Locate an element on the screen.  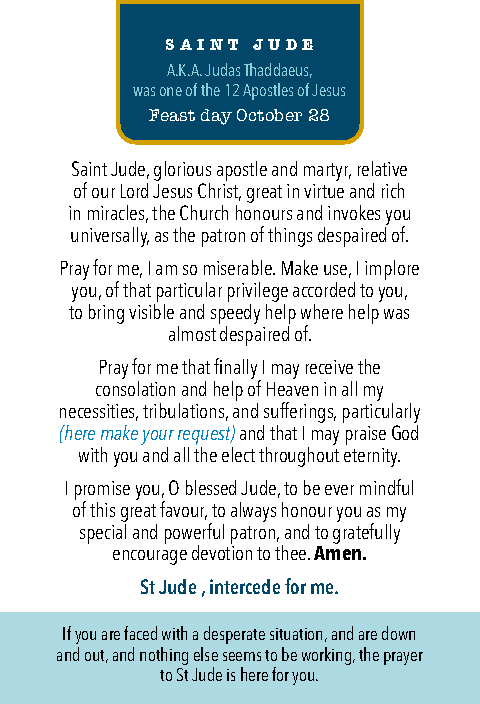
desperate is located at coordinates (233, 637).
